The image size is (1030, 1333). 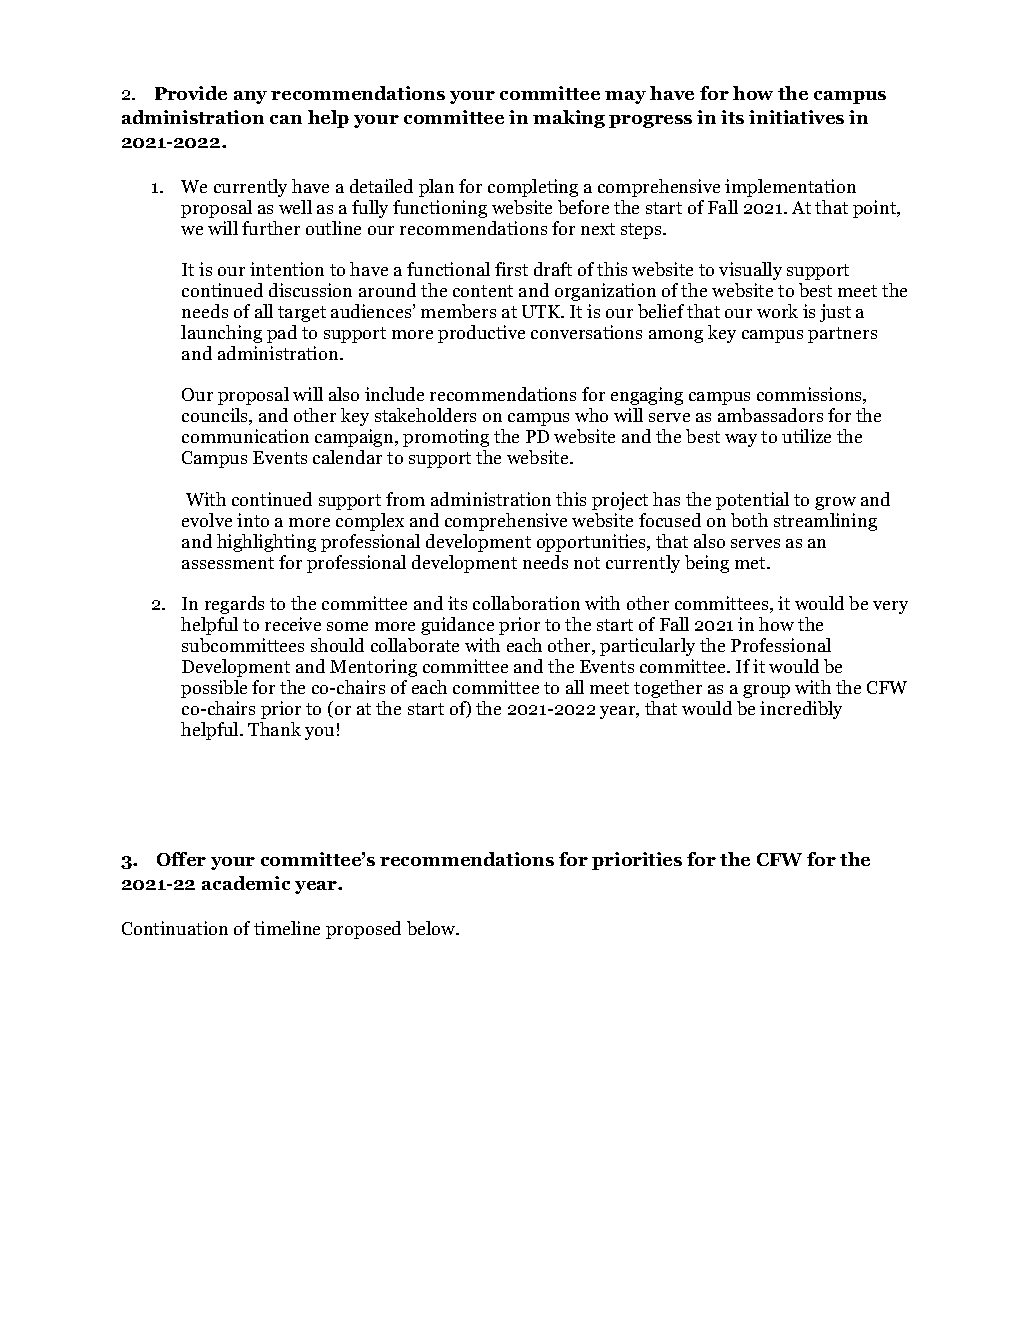 What do you see at coordinates (253, 520) in the screenshot?
I see `into` at bounding box center [253, 520].
